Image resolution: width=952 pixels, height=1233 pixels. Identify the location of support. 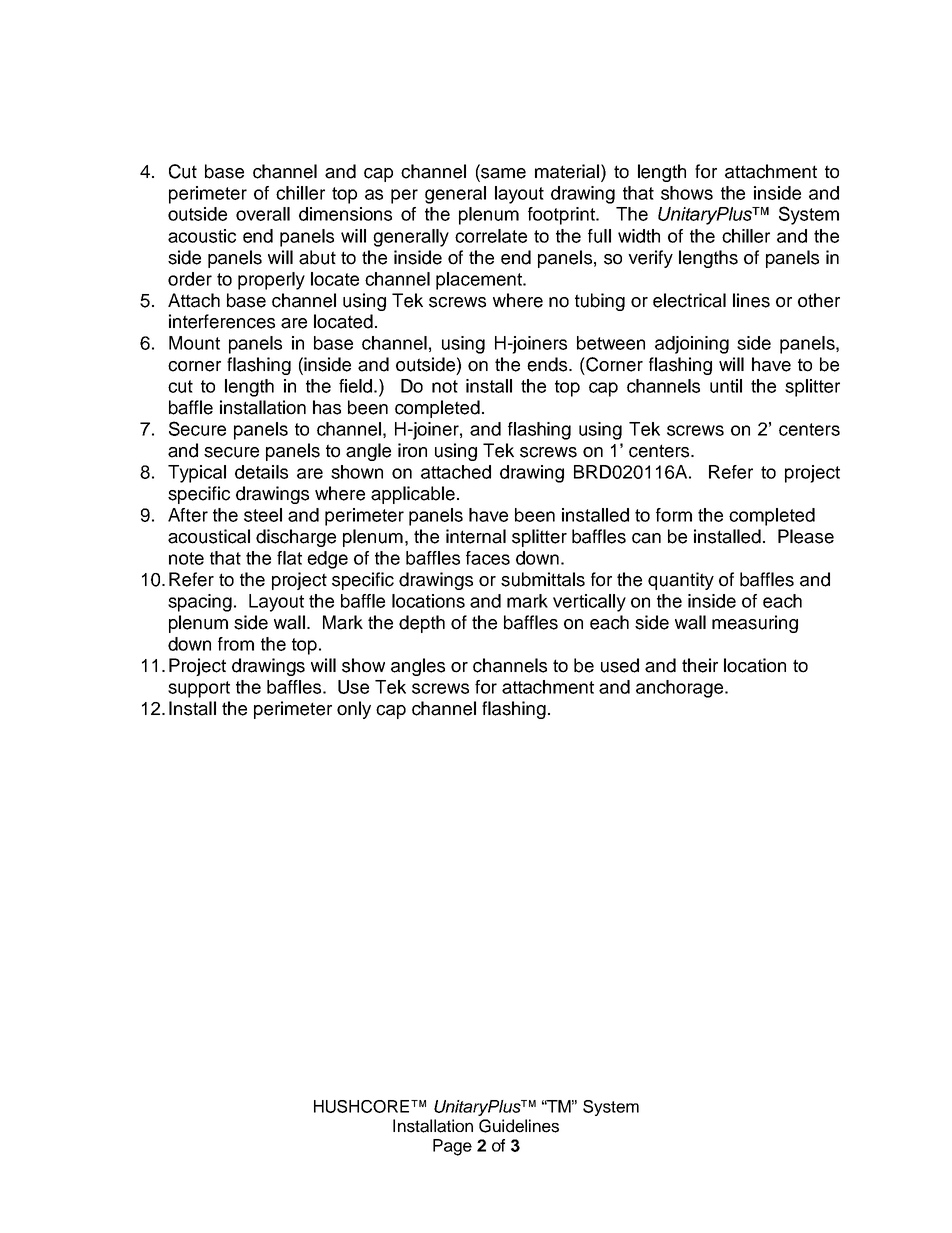
(199, 689).
